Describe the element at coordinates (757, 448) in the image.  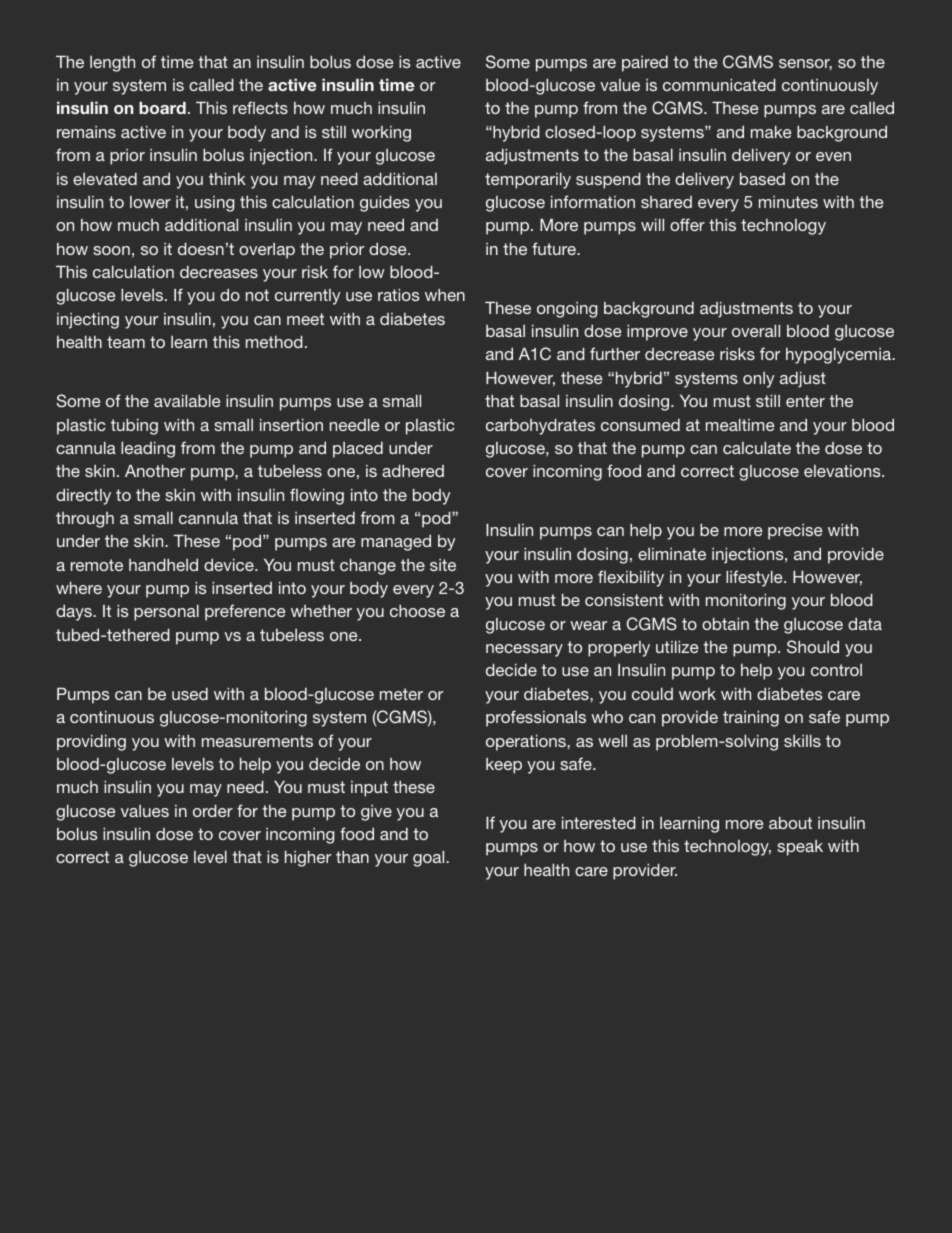
I see `calculate` at that location.
